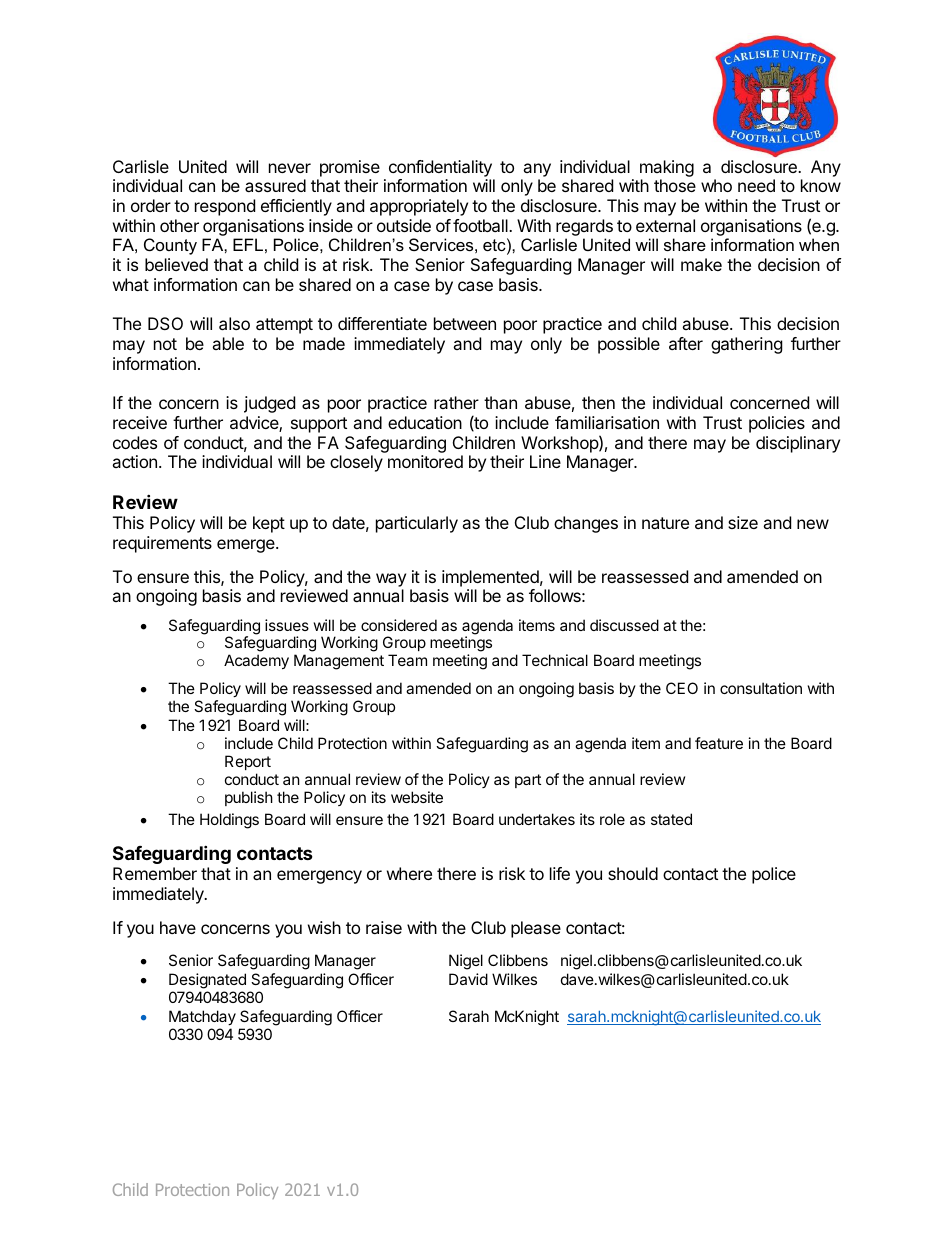  I want to click on rather, so click(456, 402).
